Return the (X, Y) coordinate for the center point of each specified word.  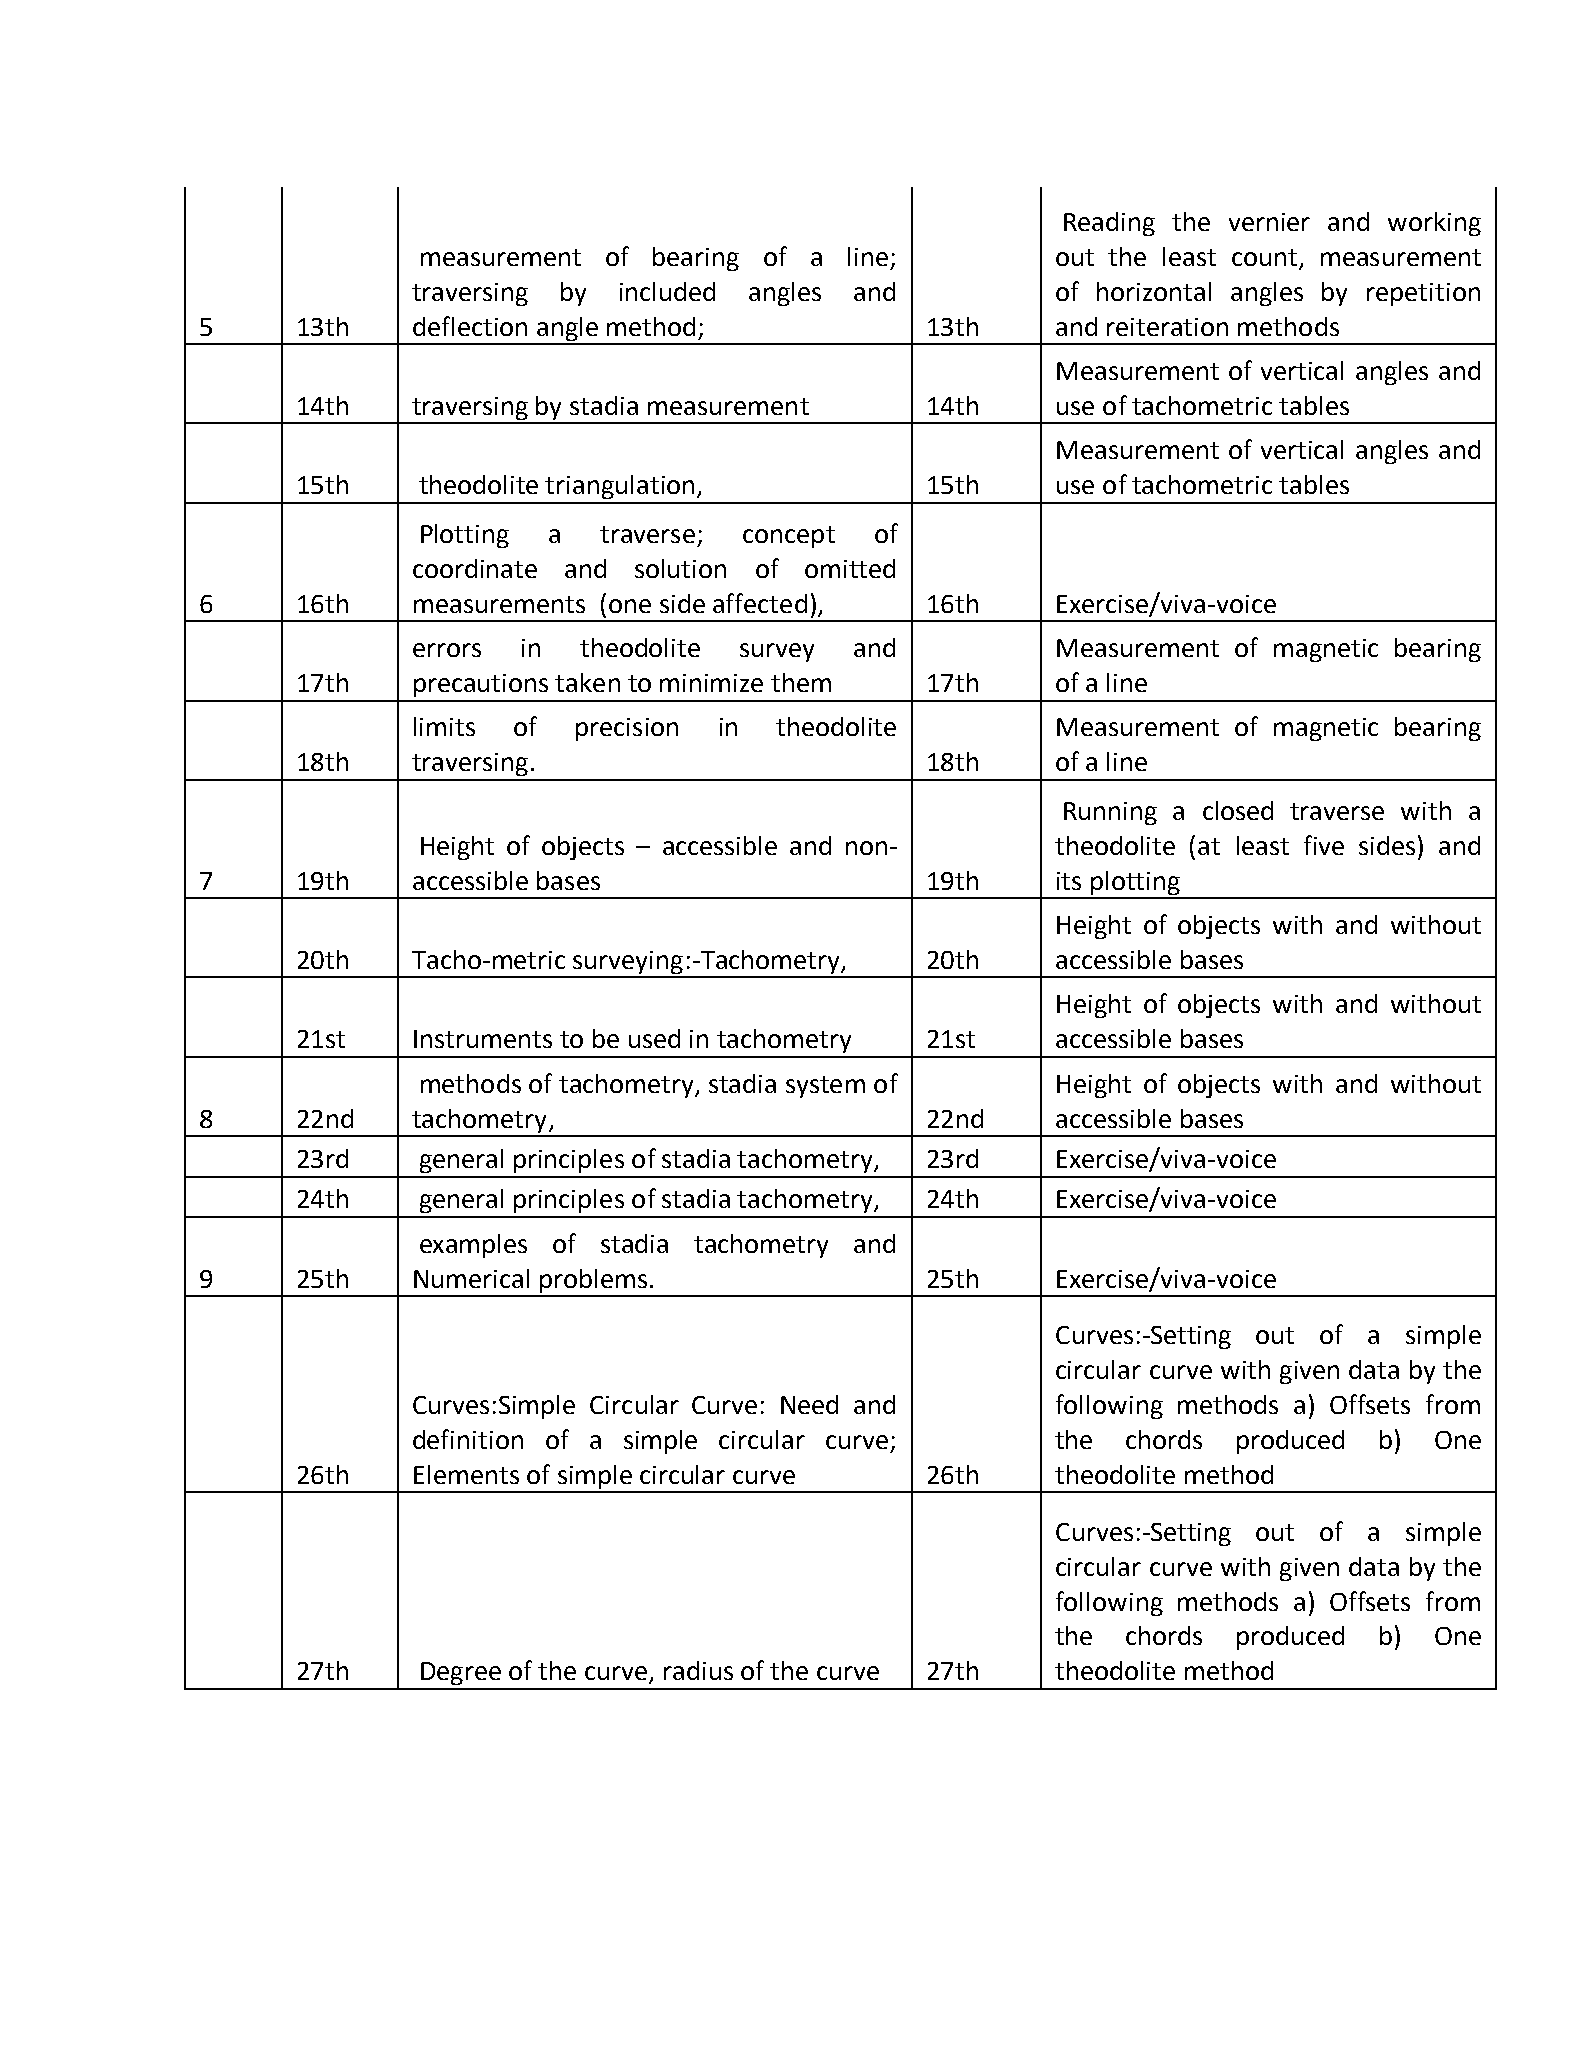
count (1264, 257)
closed (1238, 810)
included (667, 291)
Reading (1109, 224)
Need (809, 1404)
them (801, 682)
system (825, 1087)
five (1324, 845)
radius (698, 1670)
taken (587, 682)
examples (473, 1246)
